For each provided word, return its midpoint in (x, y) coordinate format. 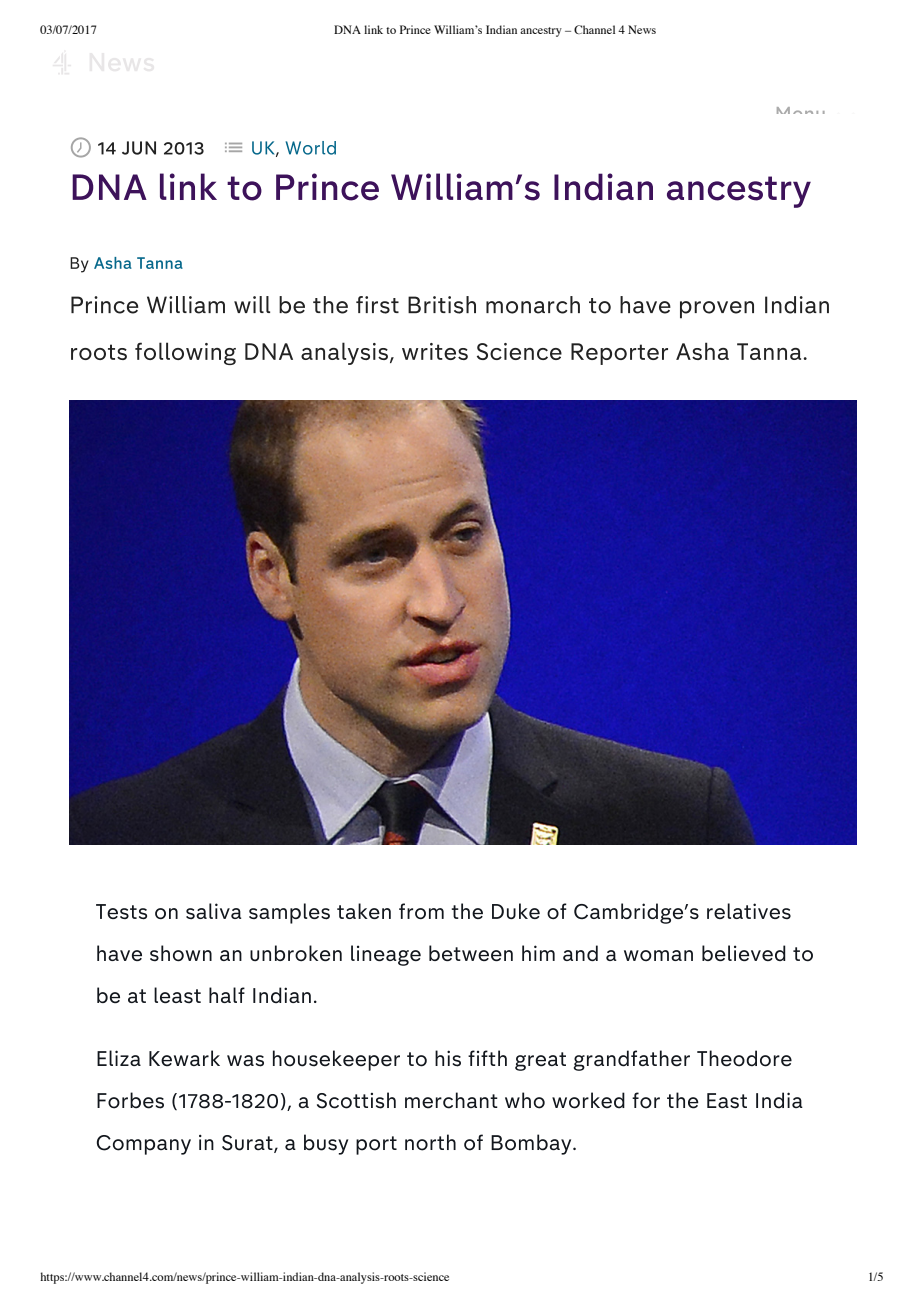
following (185, 353)
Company (144, 1145)
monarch (533, 305)
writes (435, 351)
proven (717, 310)
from (421, 911)
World (311, 148)
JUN (139, 148)
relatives (749, 911)
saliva (213, 911)
